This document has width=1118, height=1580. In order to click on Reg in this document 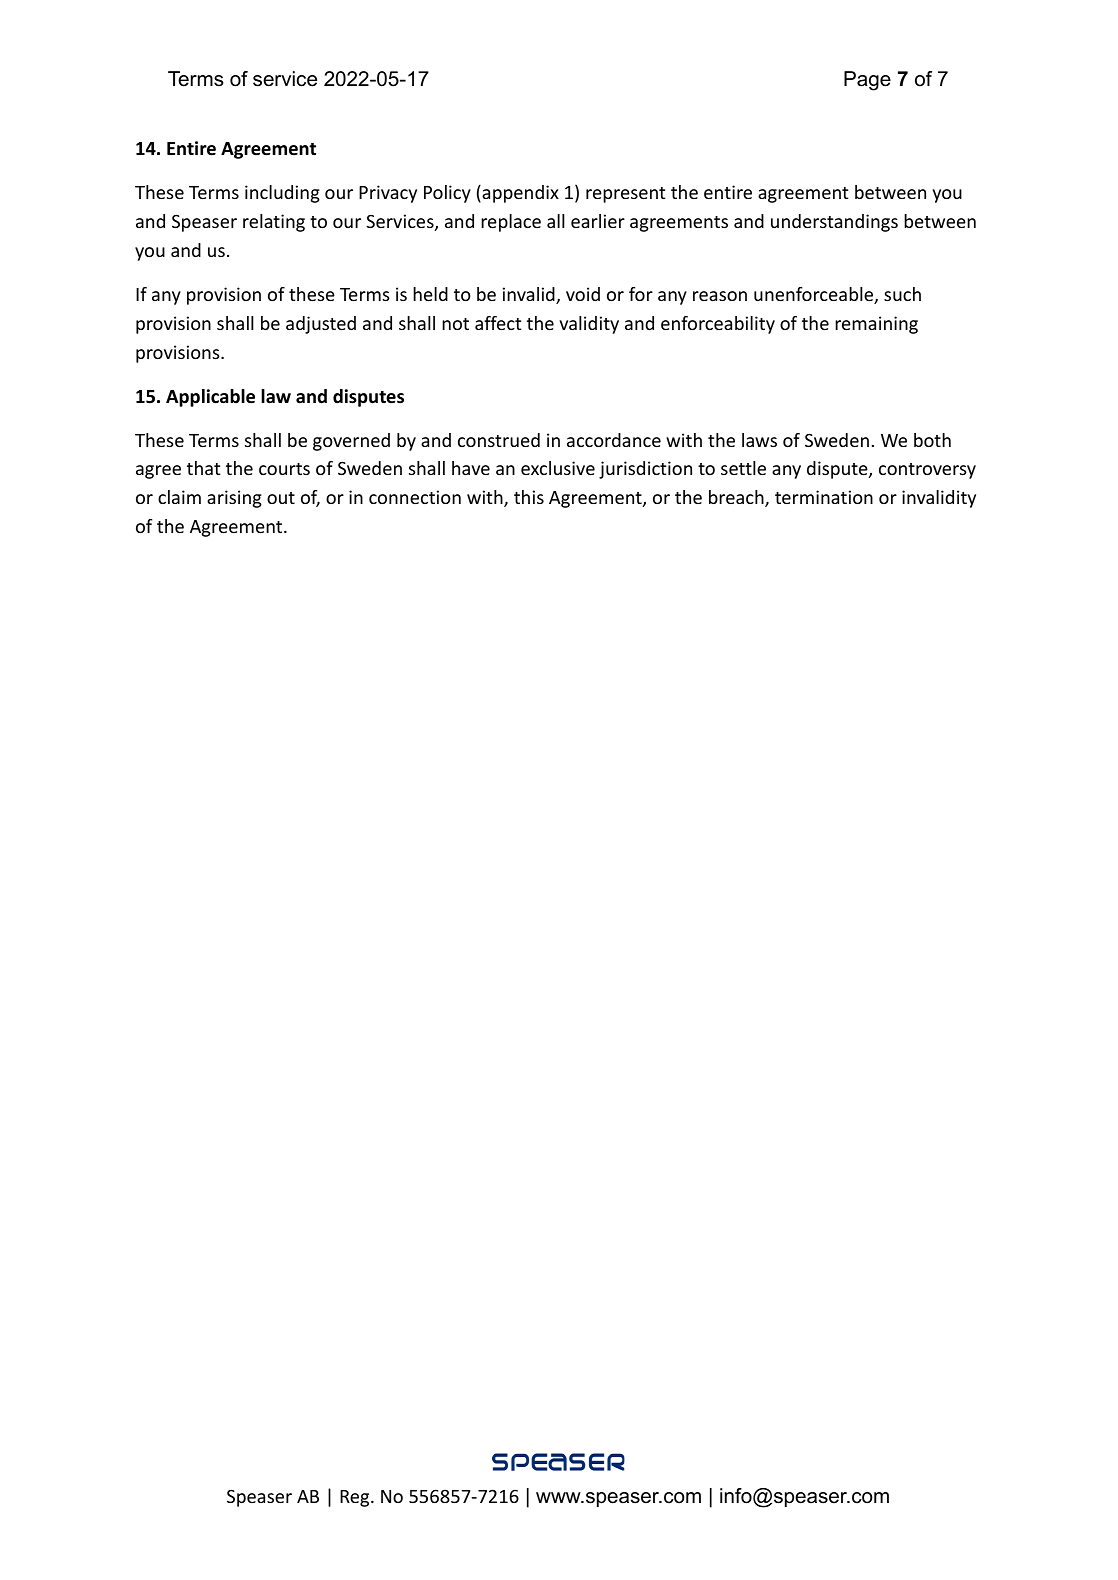, I will do `click(356, 1498)`.
